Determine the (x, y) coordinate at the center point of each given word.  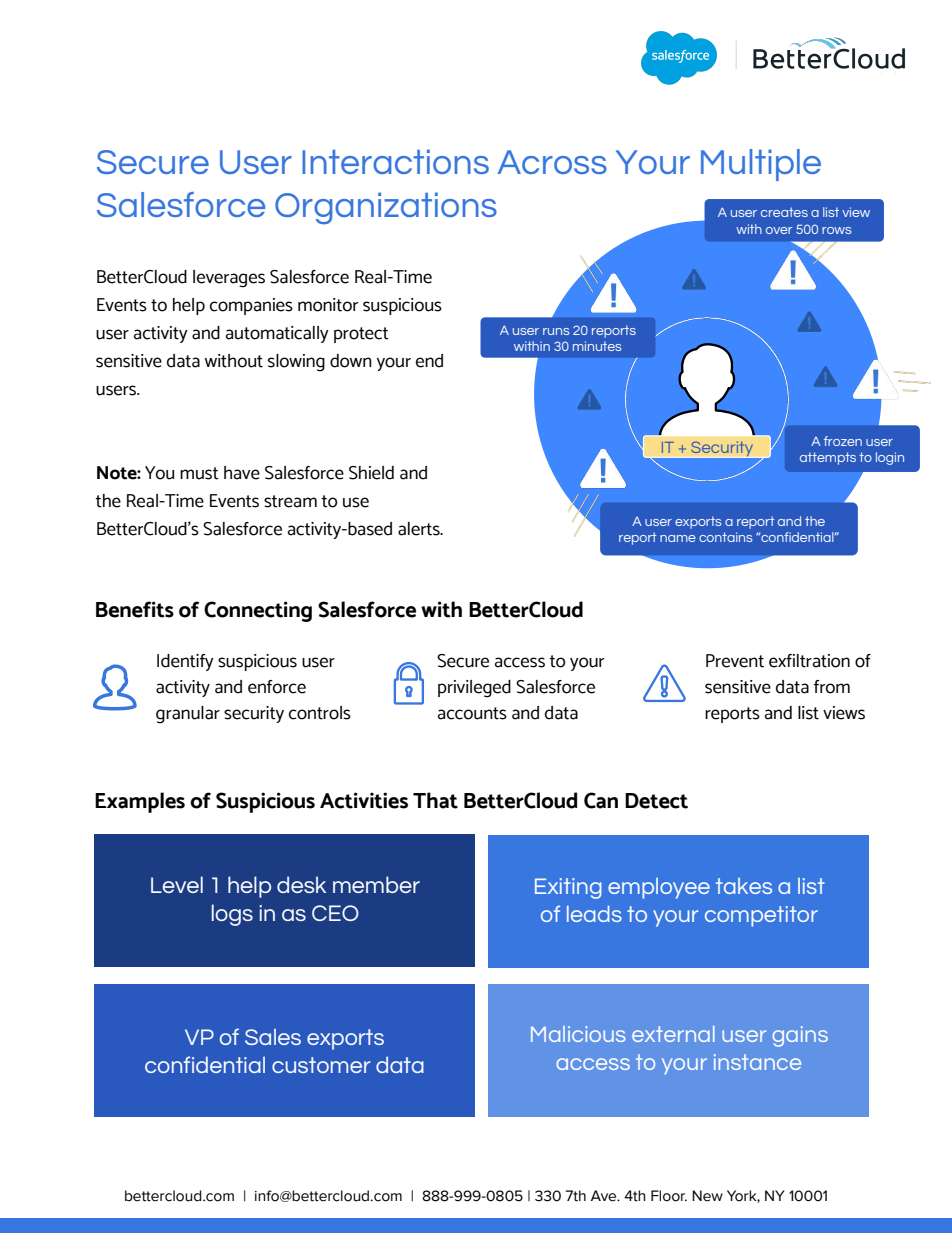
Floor (669, 1196)
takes (744, 886)
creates (784, 212)
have (242, 473)
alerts (420, 529)
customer (321, 1065)
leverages (229, 279)
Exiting (568, 888)
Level (177, 884)
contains (725, 537)
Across (552, 162)
